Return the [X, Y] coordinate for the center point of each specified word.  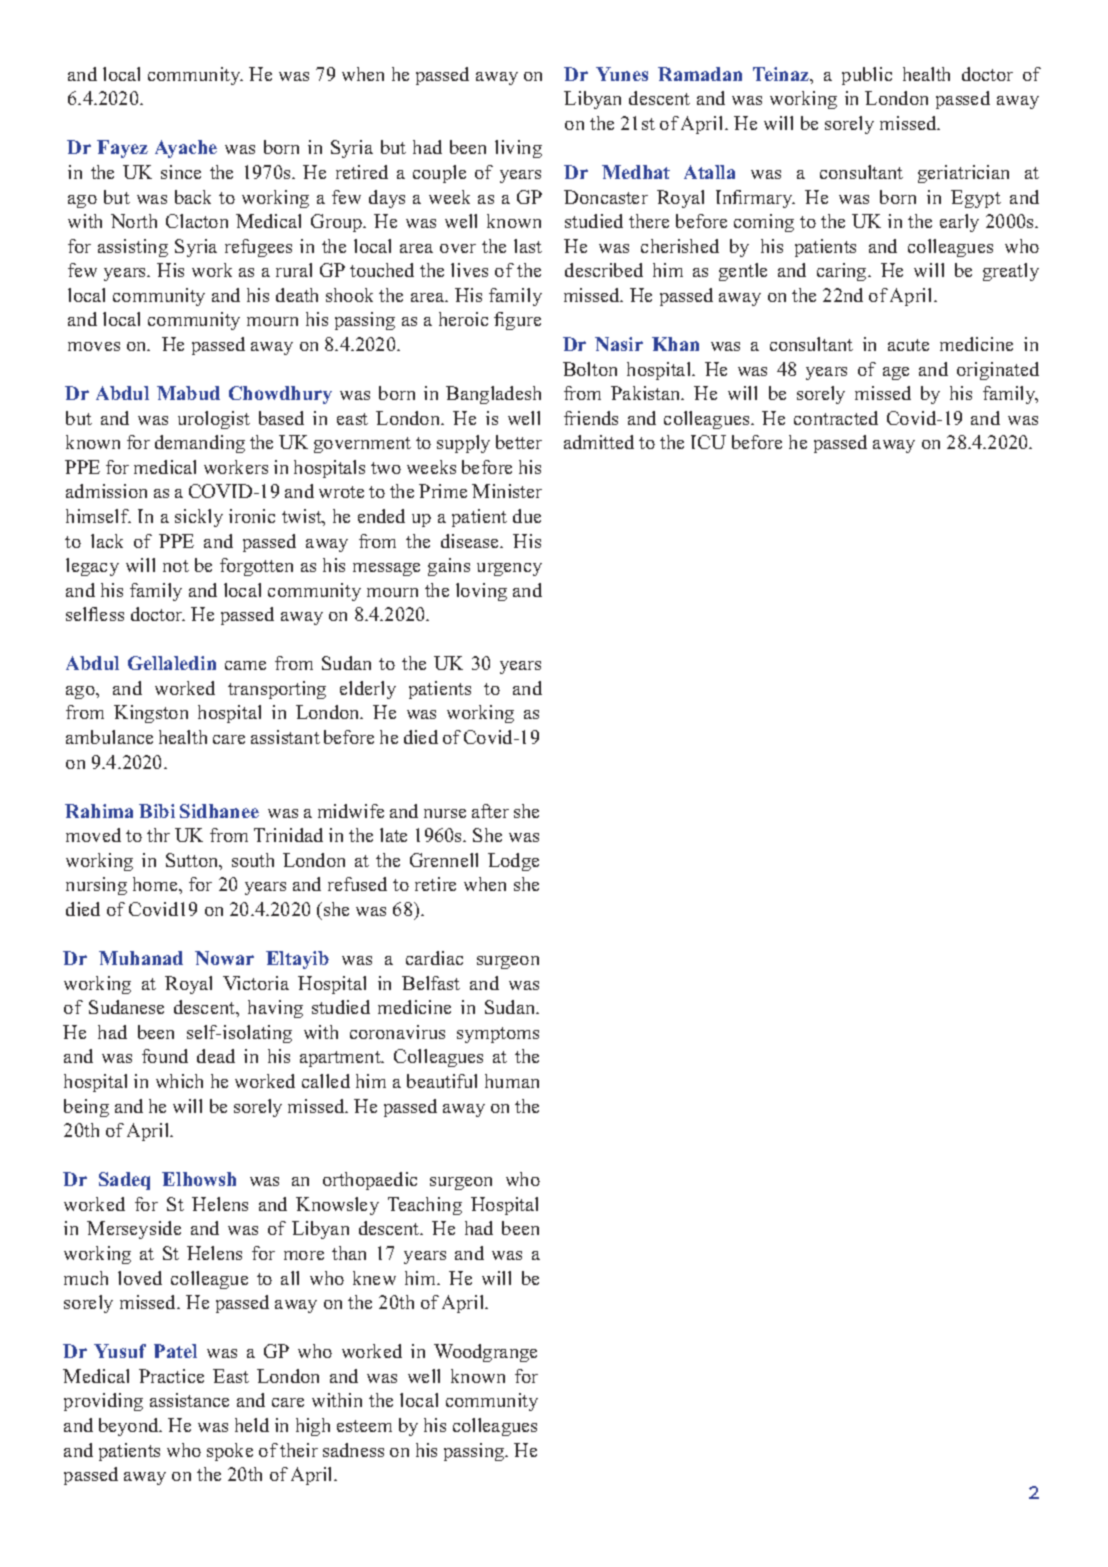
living [518, 149]
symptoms [498, 1035]
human [512, 1081]
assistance [189, 1400]
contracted [836, 418]
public [867, 76]
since [181, 172]
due [527, 516]
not [176, 566]
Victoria [256, 983]
